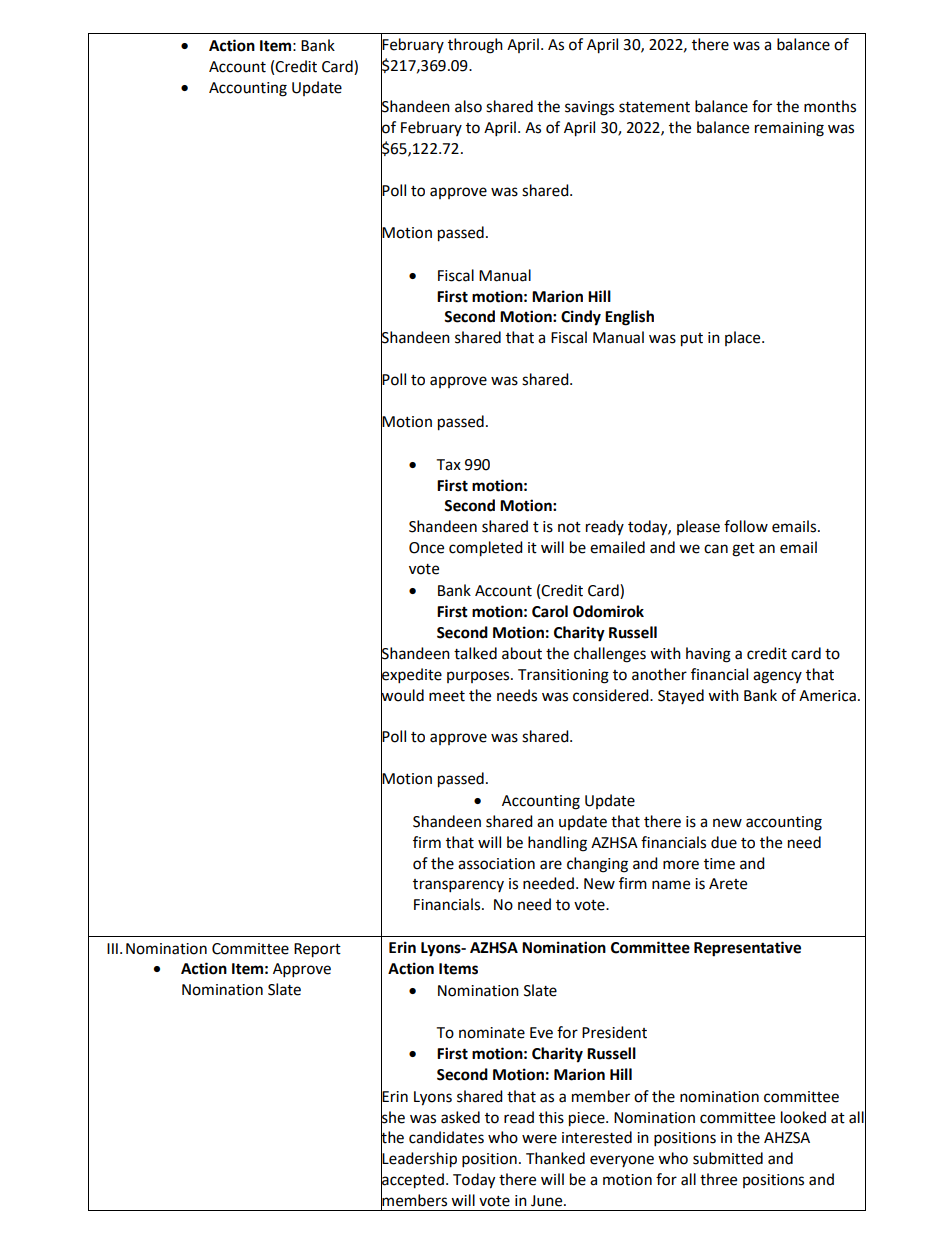 The image size is (952, 1233). What do you see at coordinates (411, 675) in the image?
I see `expedite` at bounding box center [411, 675].
